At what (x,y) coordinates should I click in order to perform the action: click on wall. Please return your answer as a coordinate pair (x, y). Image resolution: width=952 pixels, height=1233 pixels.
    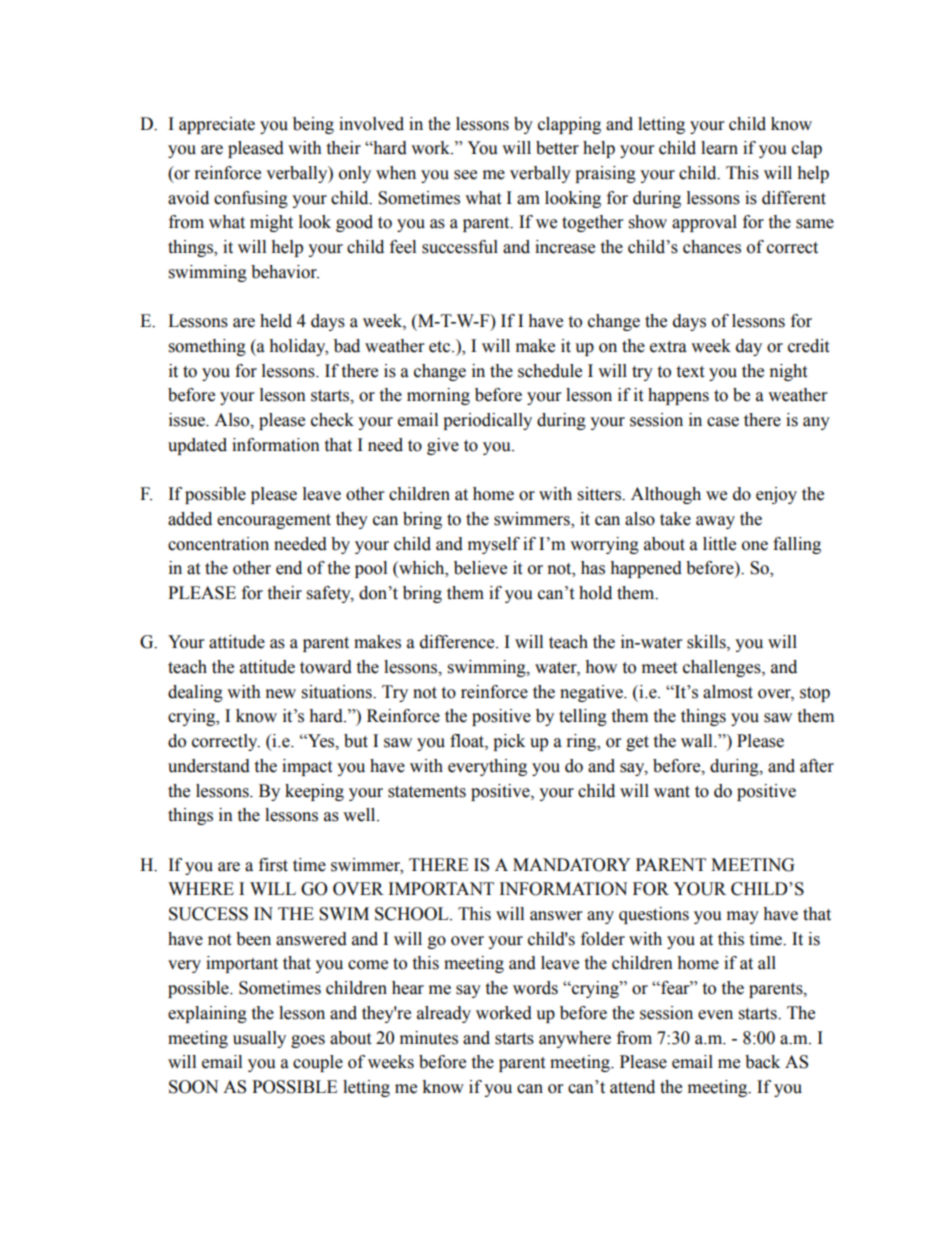
    Looking at the image, I should click on (698, 741).
